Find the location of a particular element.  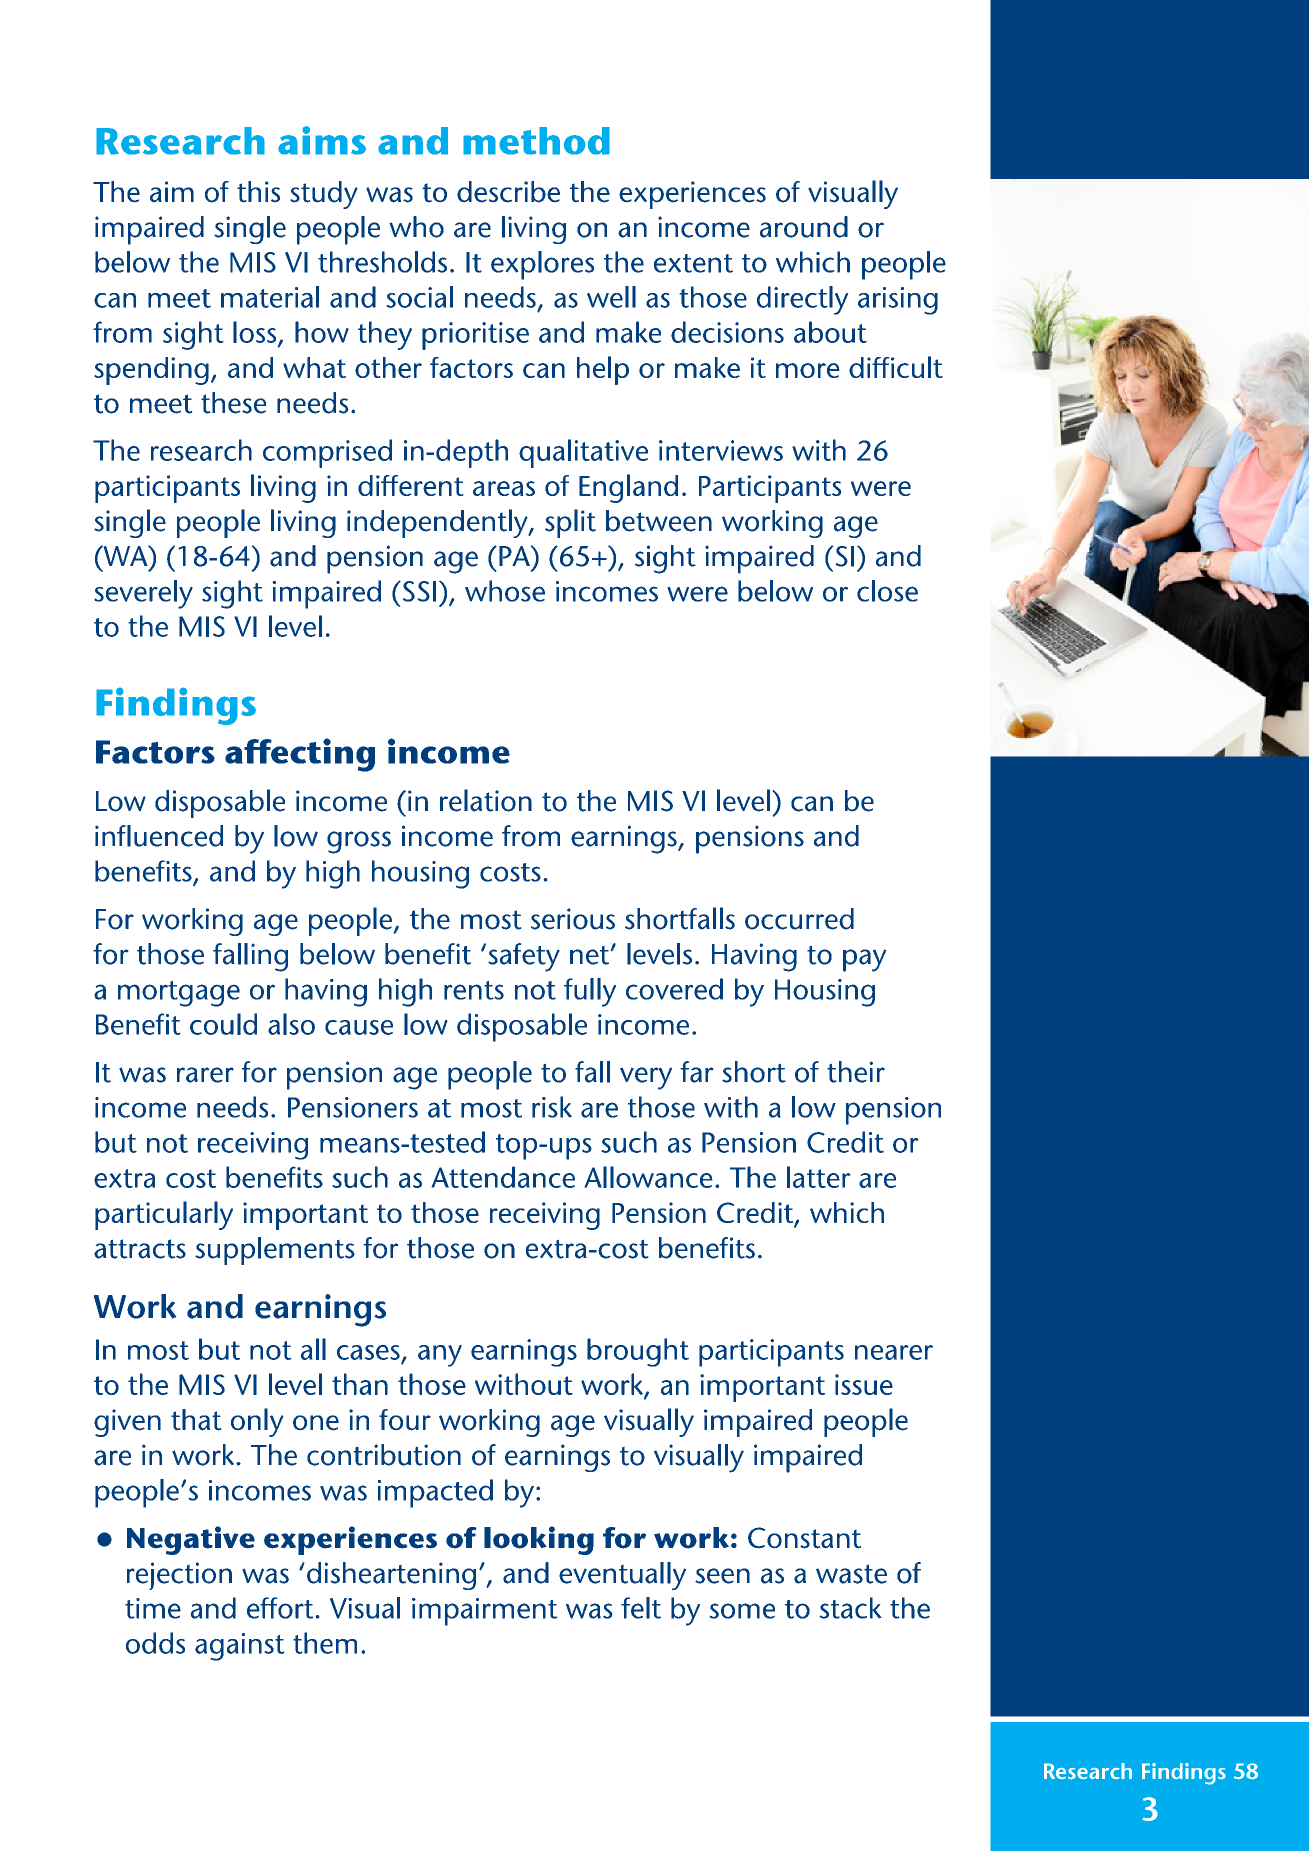

stack is located at coordinates (850, 1608).
